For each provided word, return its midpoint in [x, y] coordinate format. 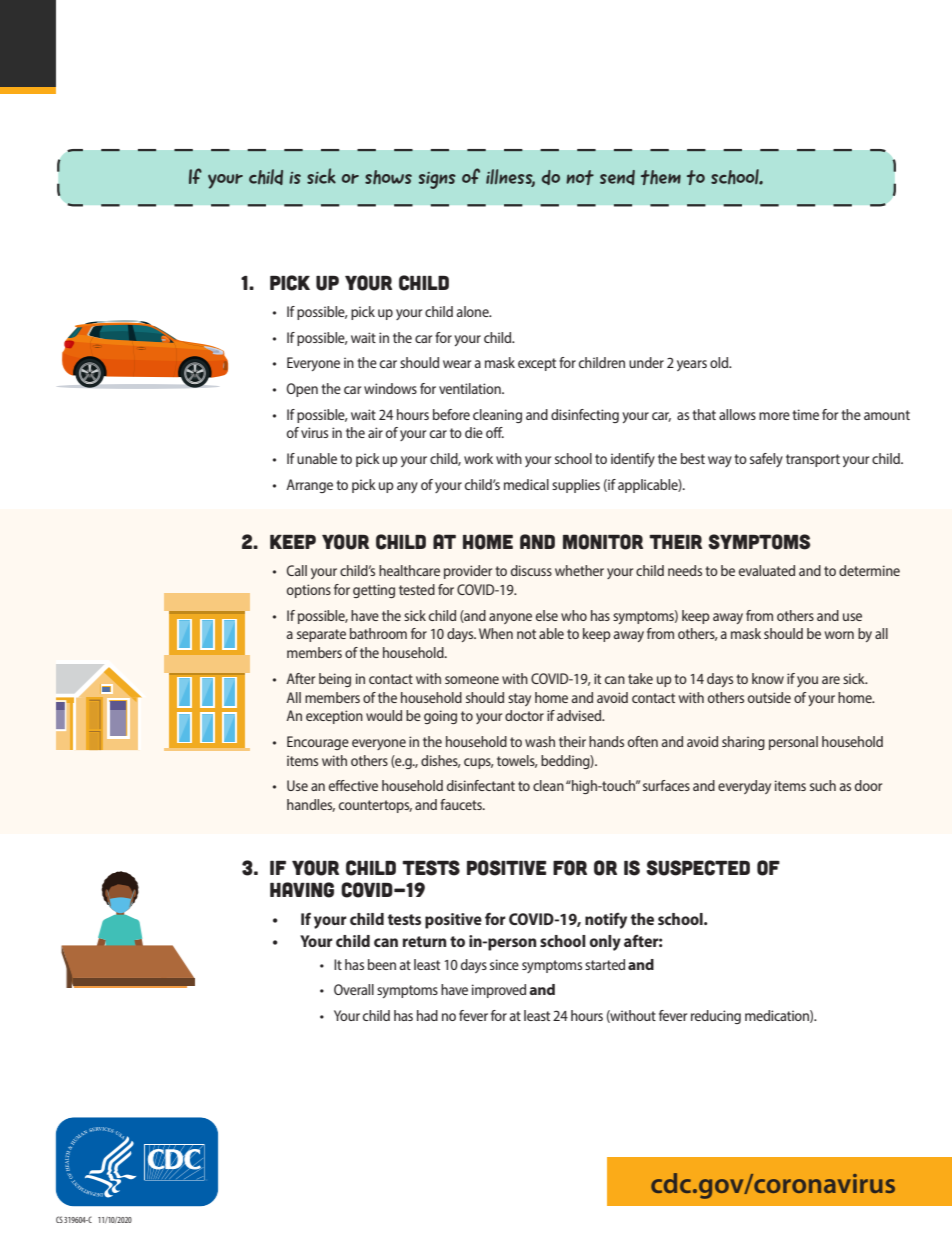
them [661, 177]
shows [388, 177]
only [605, 943]
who [574, 615]
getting [374, 591]
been [382, 964]
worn [839, 635]
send [617, 177]
